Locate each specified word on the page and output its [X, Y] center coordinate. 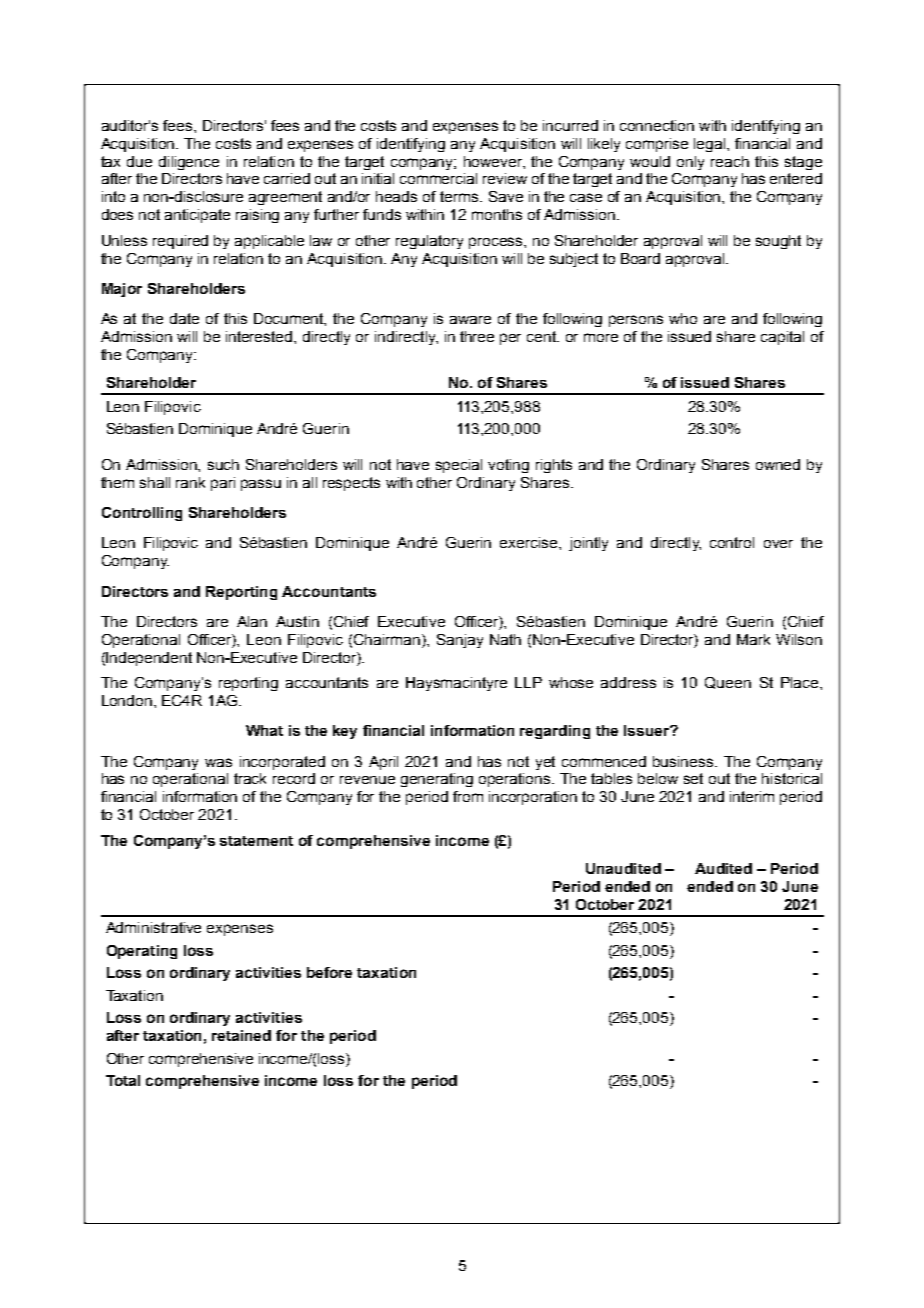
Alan [252, 621]
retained [241, 1035]
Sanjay [460, 641]
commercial [438, 178]
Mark [753, 639]
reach [730, 161]
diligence [189, 163]
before [329, 972]
